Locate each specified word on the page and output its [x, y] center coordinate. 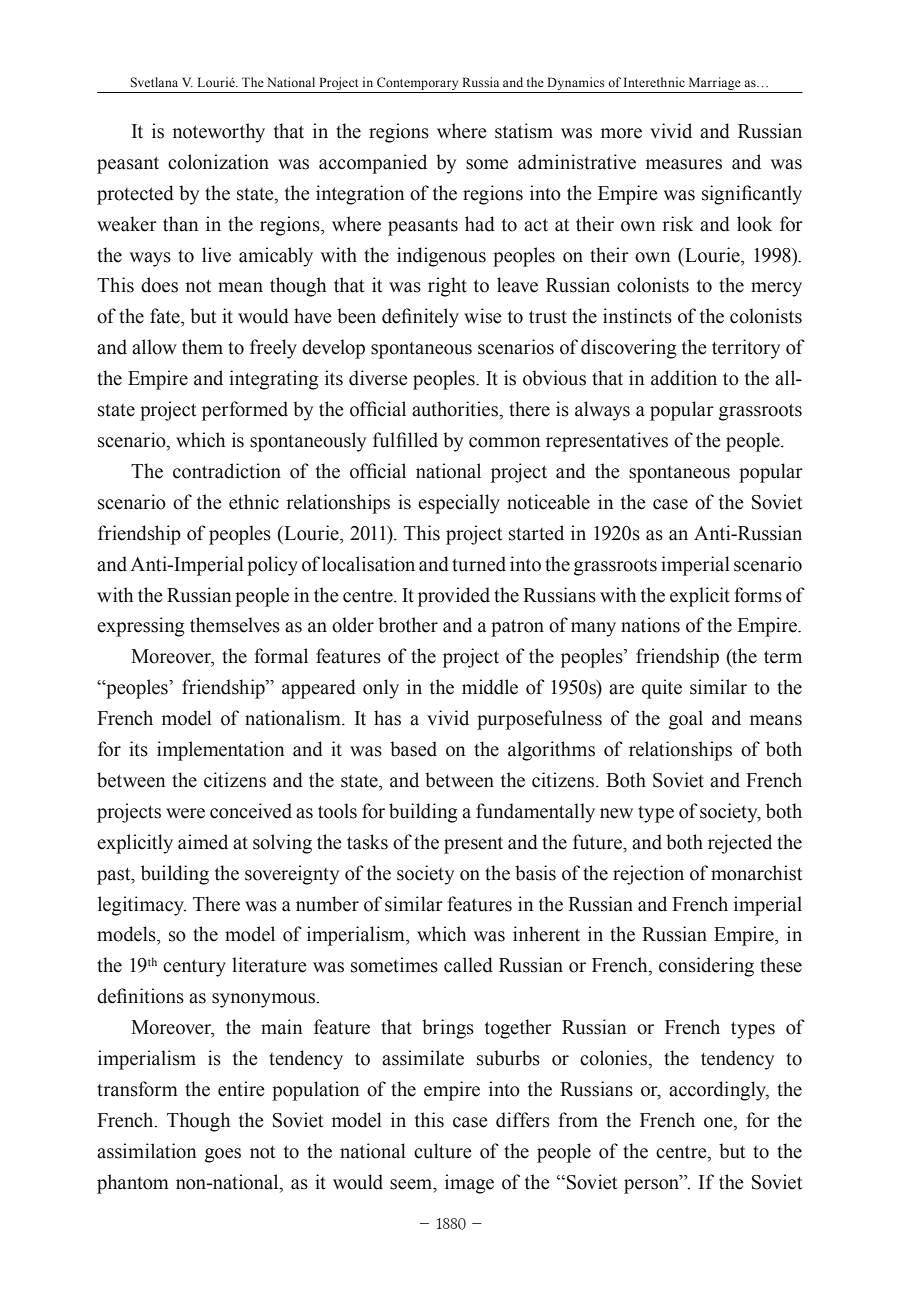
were [185, 813]
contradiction [227, 471]
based [413, 749]
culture [443, 1151]
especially [459, 504]
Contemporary [418, 85]
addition [684, 378]
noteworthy [219, 133]
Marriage [714, 85]
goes [223, 1155]
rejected [740, 844]
